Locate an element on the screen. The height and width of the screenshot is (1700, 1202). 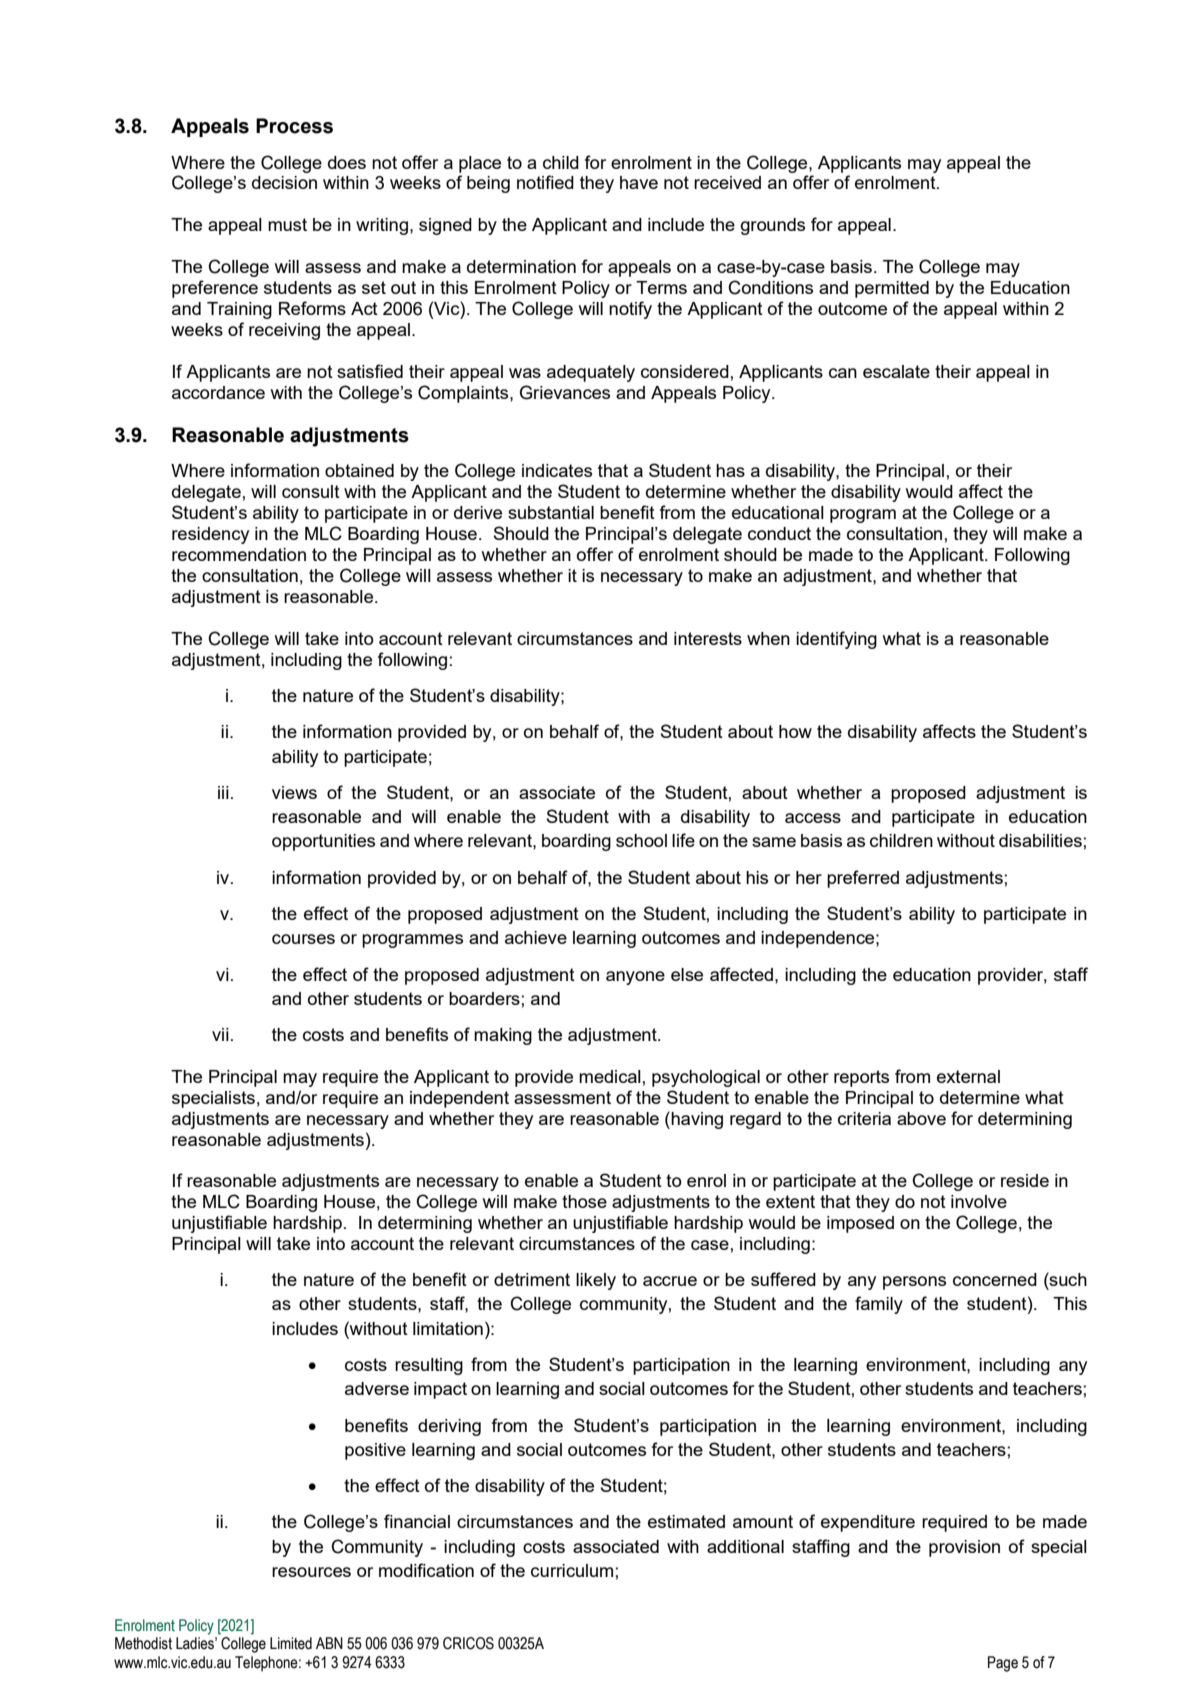
conduct is located at coordinates (779, 533).
